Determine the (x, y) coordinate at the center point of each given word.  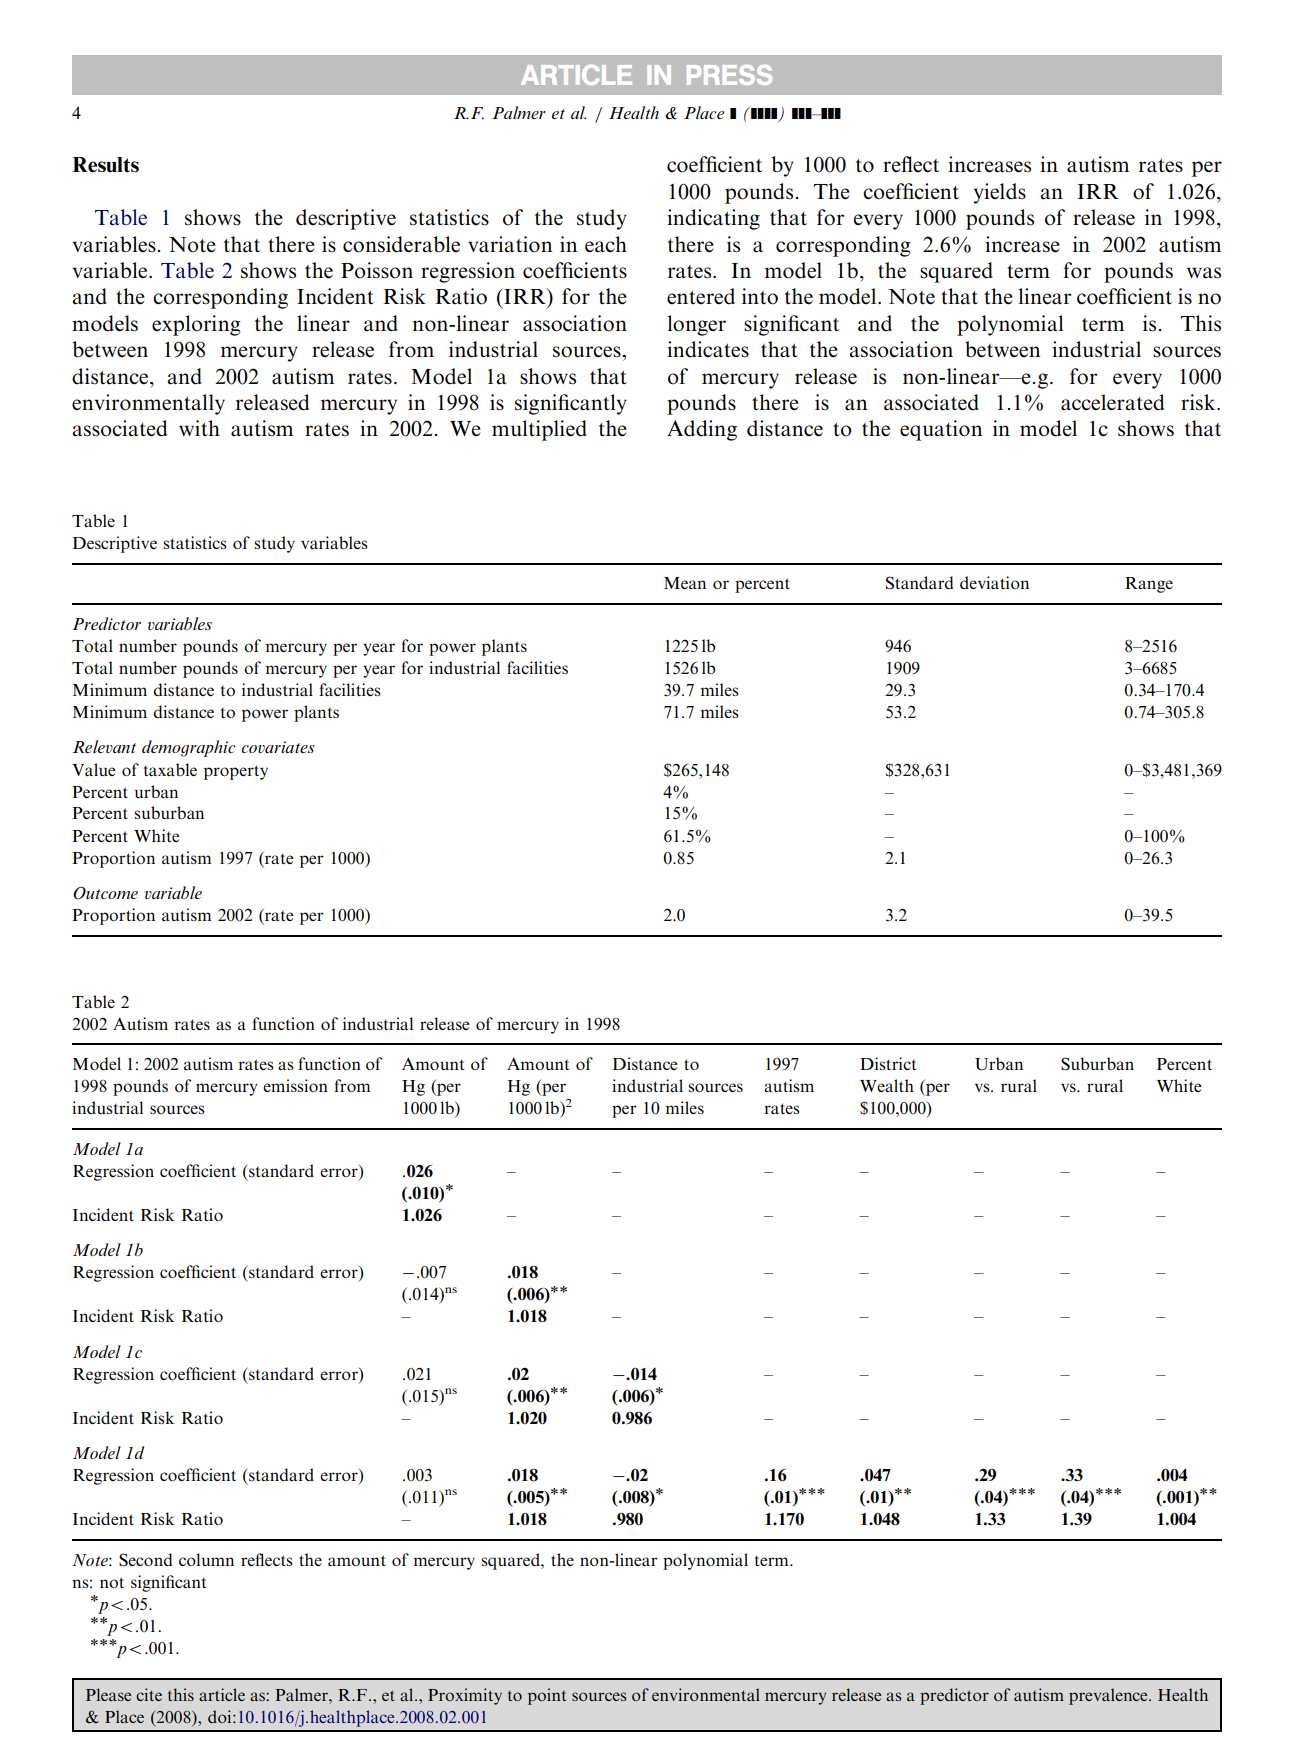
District (888, 1063)
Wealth (887, 1085)
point (547, 1696)
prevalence (1109, 1696)
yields (999, 193)
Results (105, 165)
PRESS (729, 75)
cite (149, 1694)
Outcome (105, 893)
